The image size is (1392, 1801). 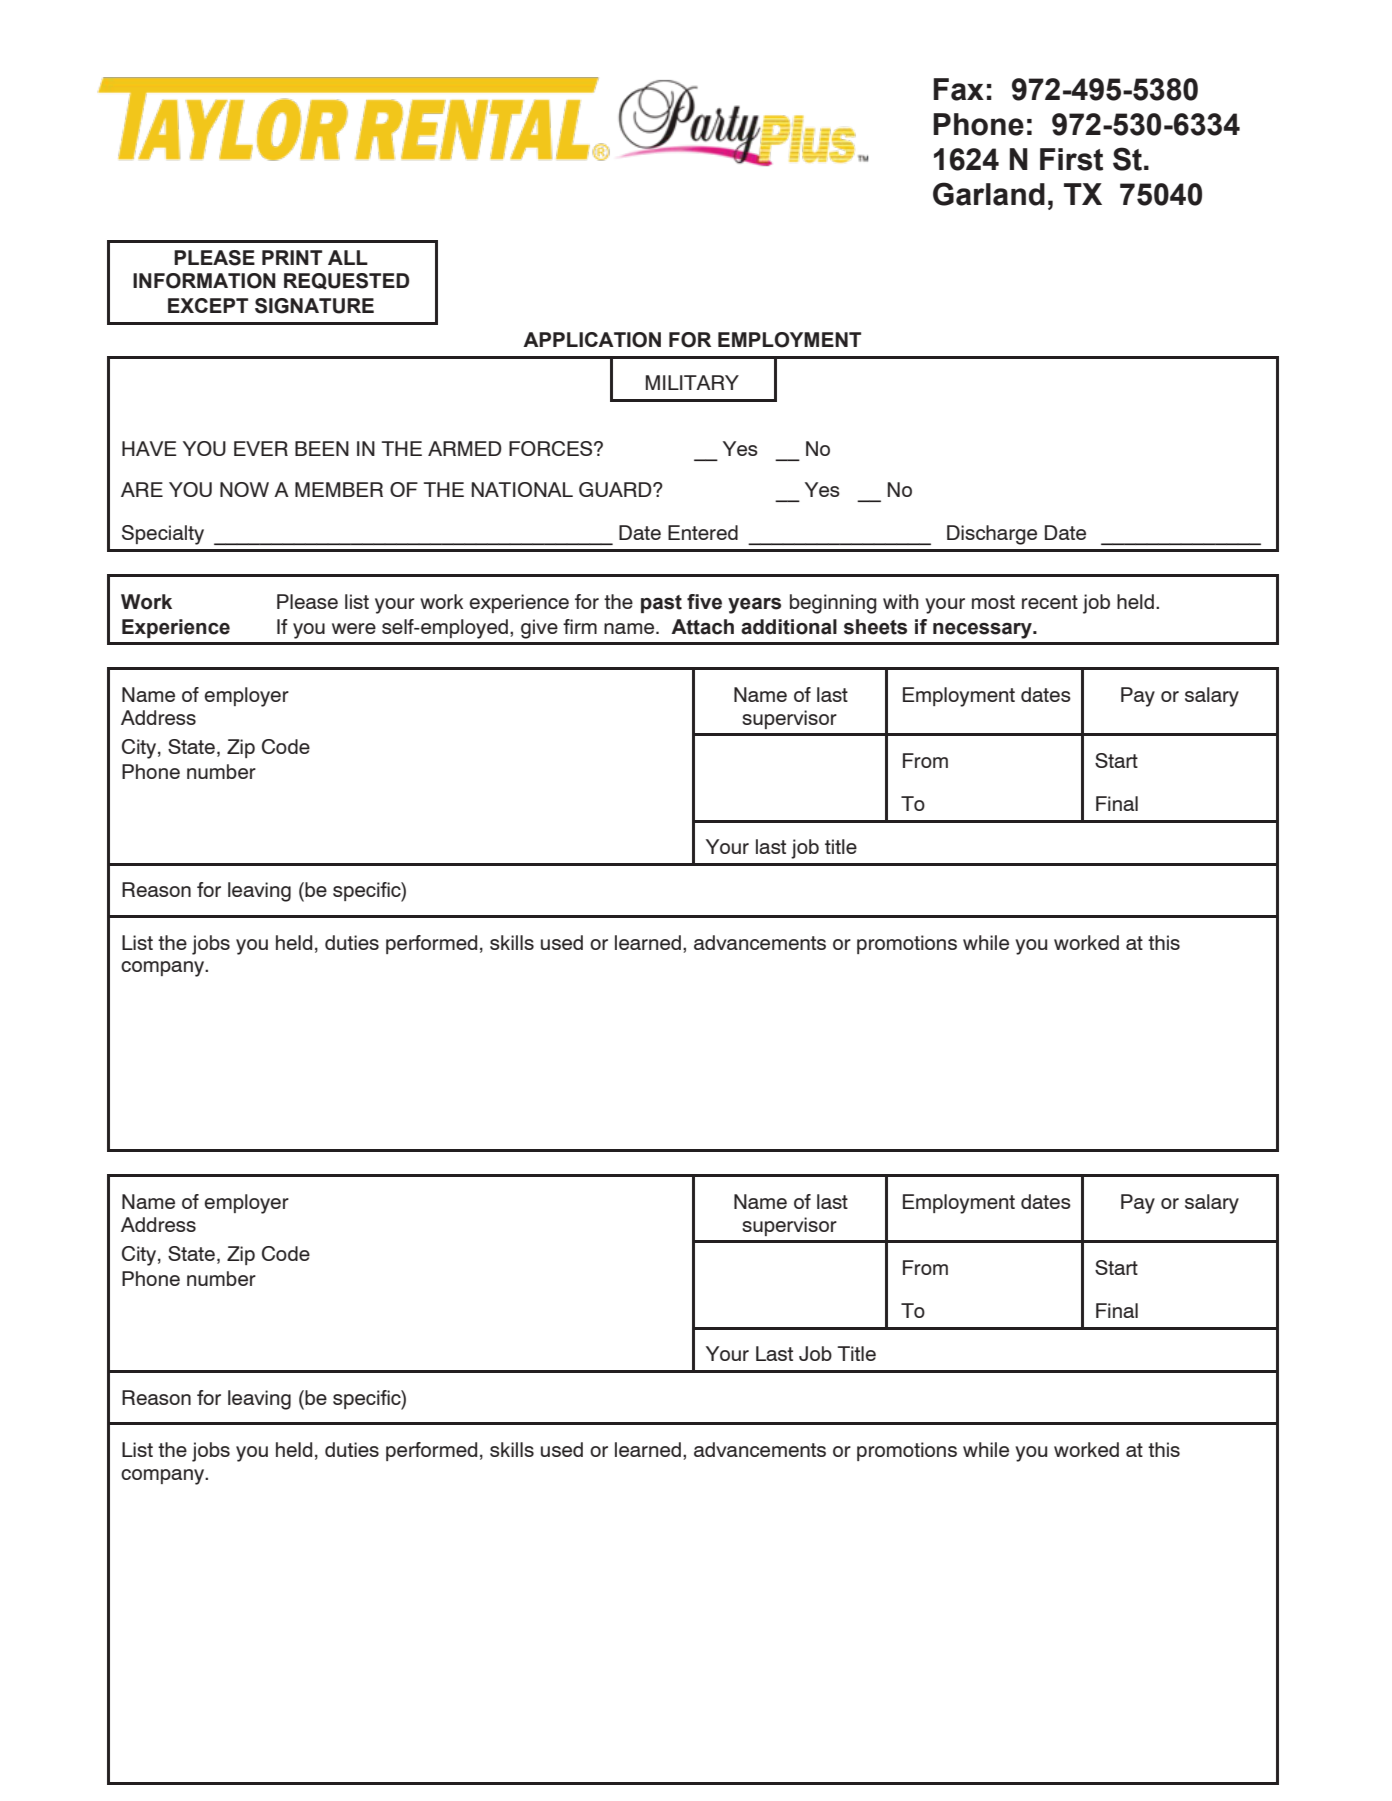 What do you see at coordinates (992, 535) in the page?
I see `Discharge` at bounding box center [992, 535].
